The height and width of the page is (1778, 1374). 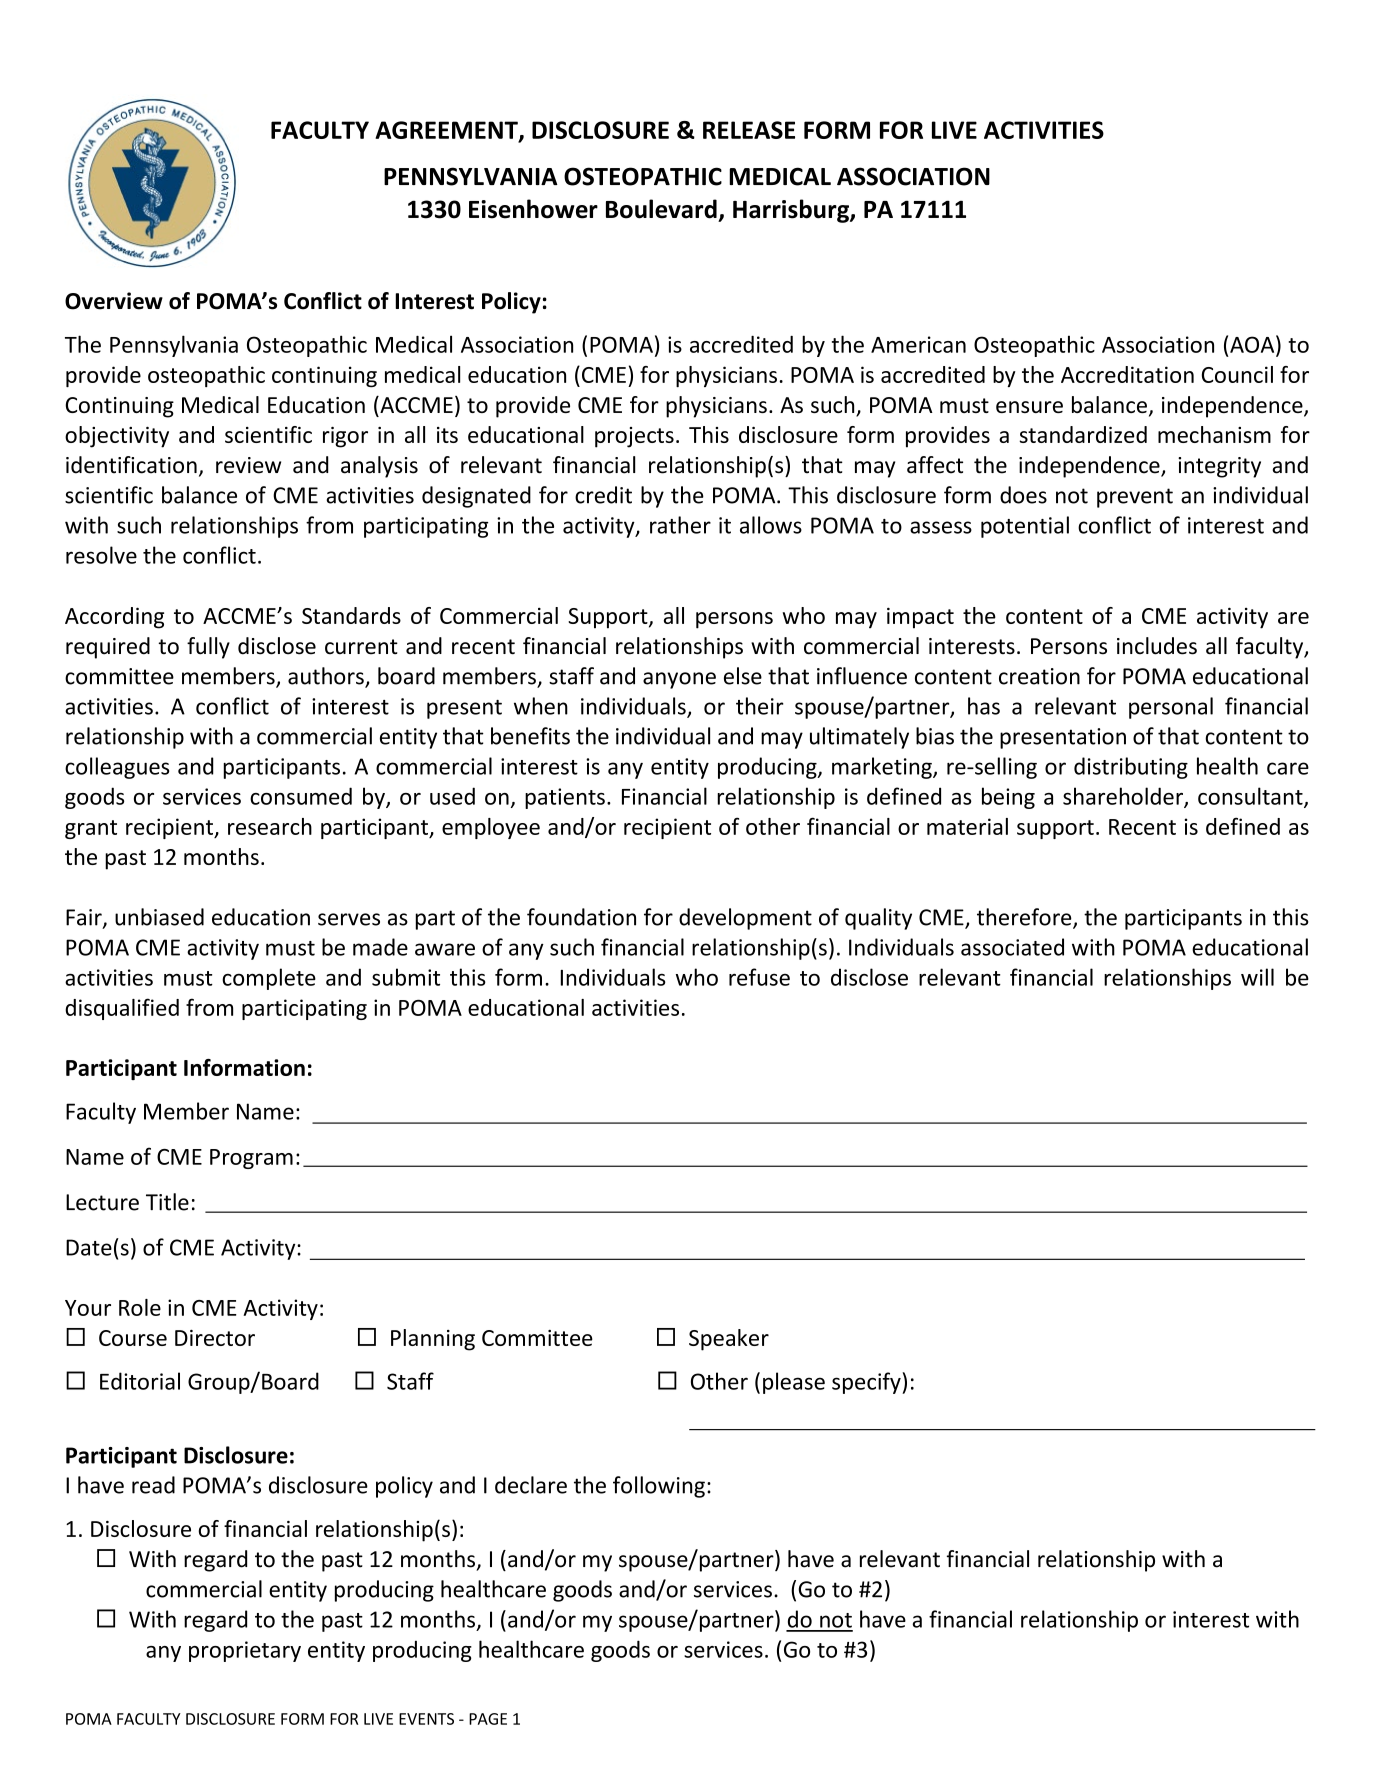 What do you see at coordinates (1253, 344) in the page?
I see `AOA` at bounding box center [1253, 344].
